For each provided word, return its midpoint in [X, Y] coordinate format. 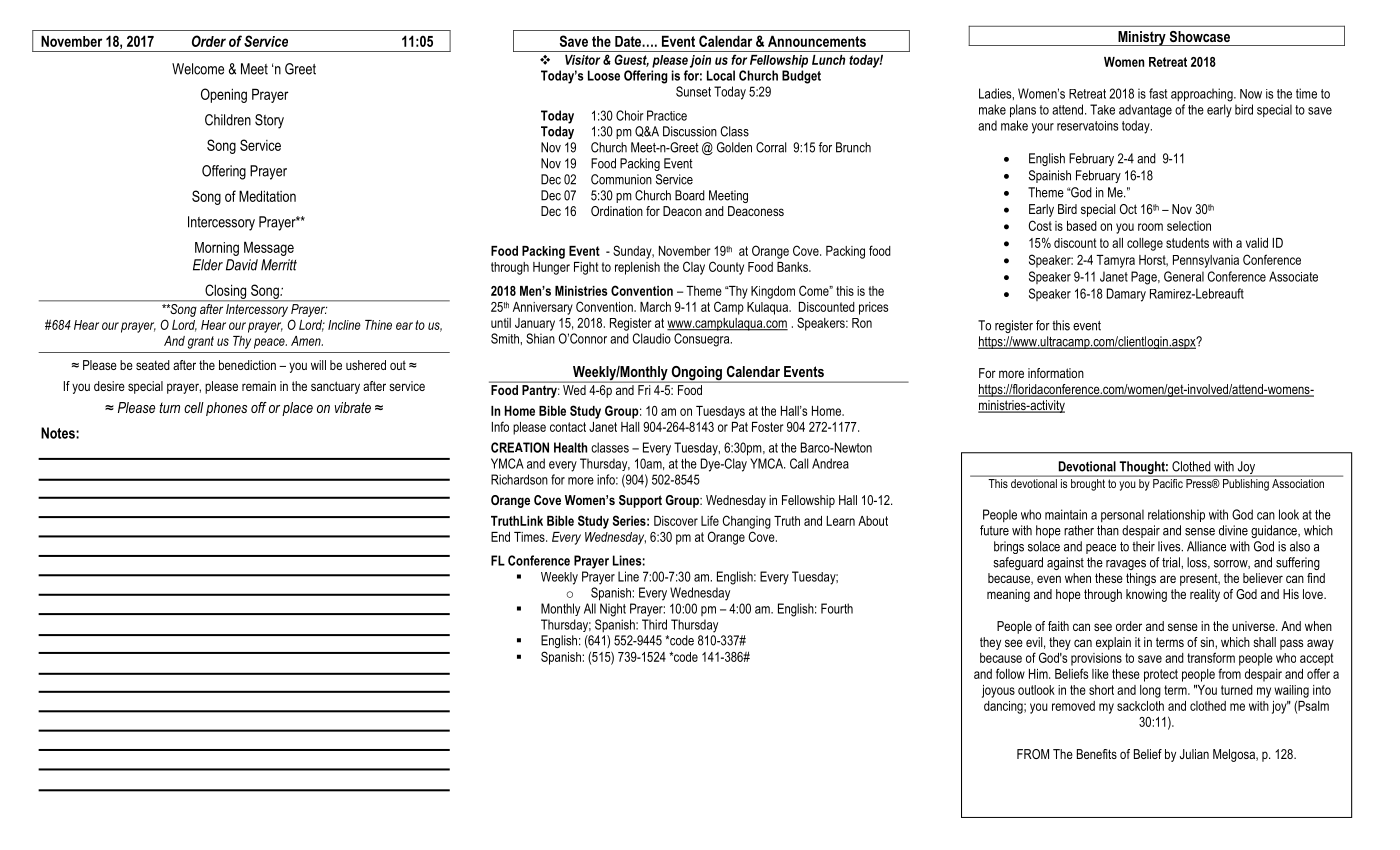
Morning [217, 249]
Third [654, 624]
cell [194, 407]
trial [1172, 562]
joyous [998, 691]
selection [1189, 226]
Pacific [1168, 483]
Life [710, 520]
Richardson [519, 479]
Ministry [1142, 38]
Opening [224, 95]
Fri [644, 390]
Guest [631, 60]
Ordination [617, 211]
